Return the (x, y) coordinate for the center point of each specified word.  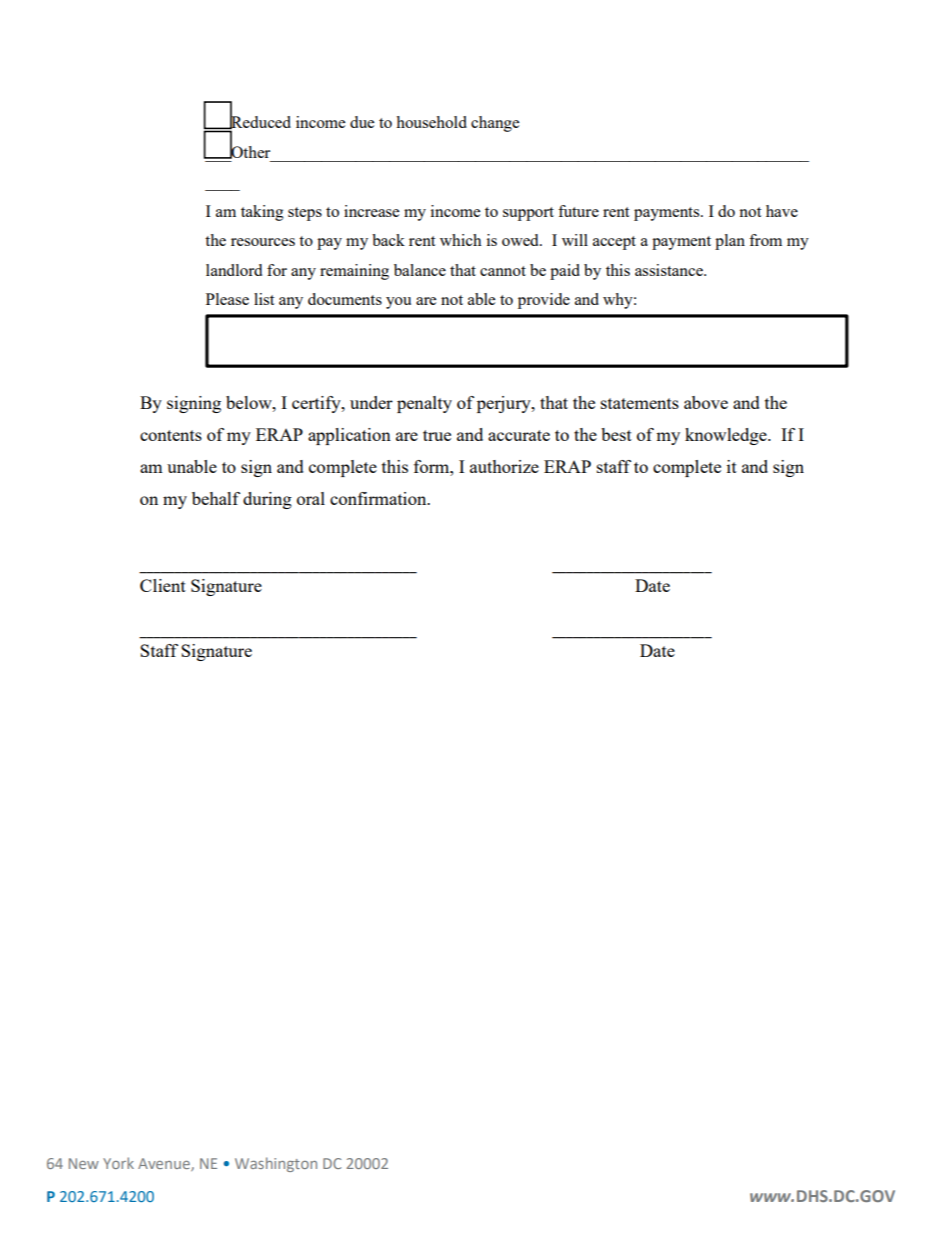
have (782, 211)
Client (163, 585)
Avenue (165, 1164)
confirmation (379, 498)
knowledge (727, 436)
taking (262, 213)
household (431, 122)
